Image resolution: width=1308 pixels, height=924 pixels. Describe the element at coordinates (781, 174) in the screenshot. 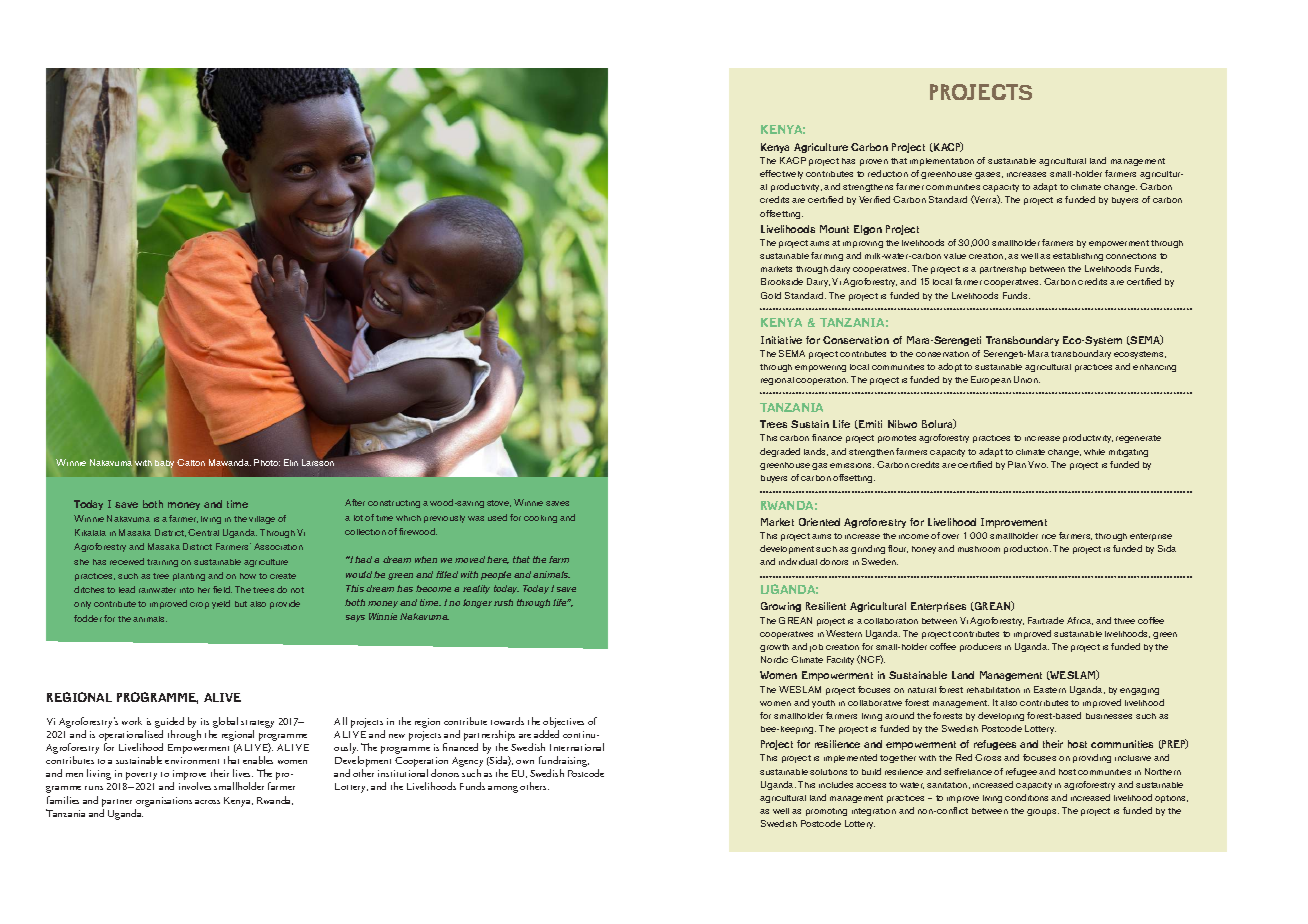

I see `effectively` at that location.
